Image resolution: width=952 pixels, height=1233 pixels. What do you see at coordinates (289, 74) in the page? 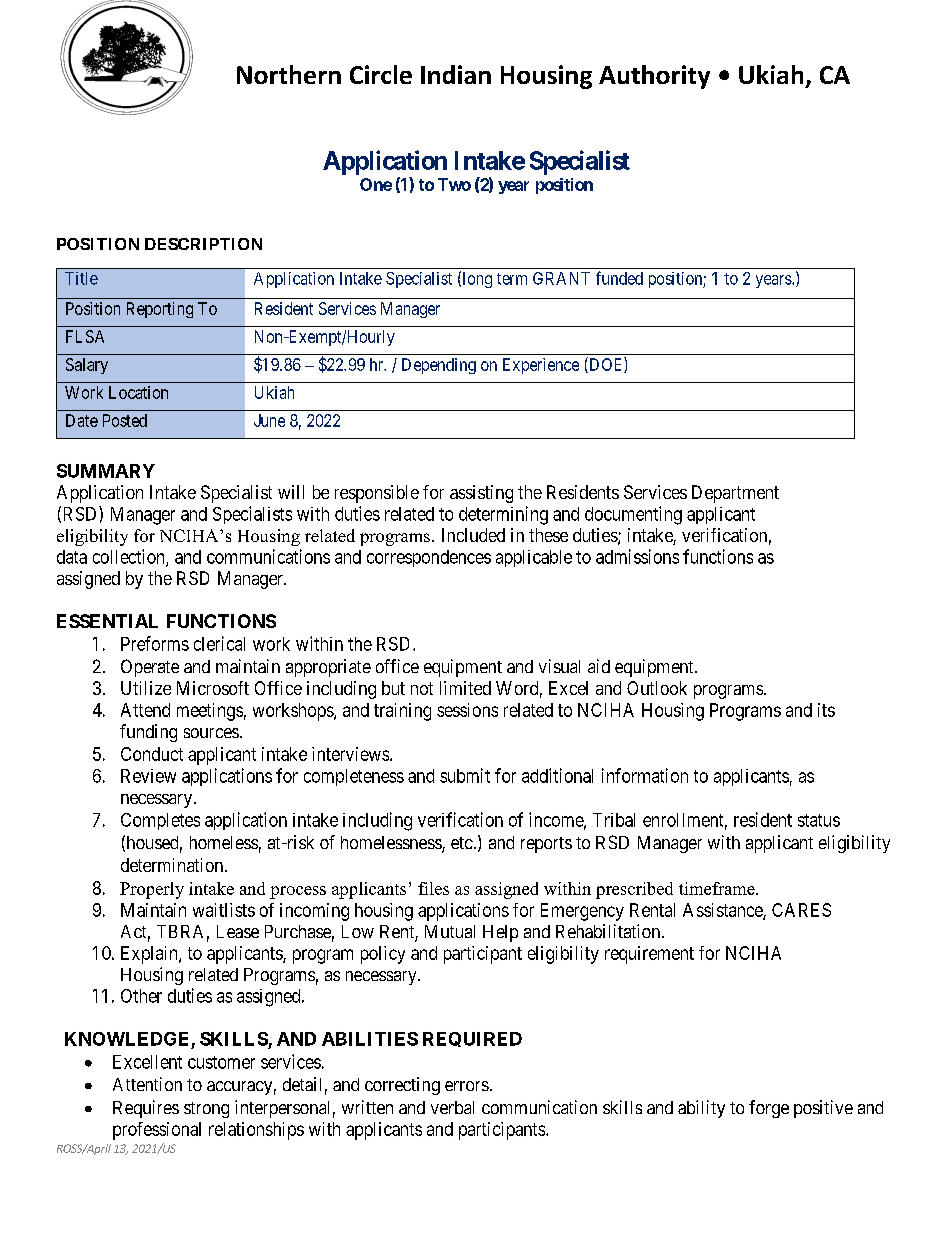
I see `Northern` at bounding box center [289, 74].
